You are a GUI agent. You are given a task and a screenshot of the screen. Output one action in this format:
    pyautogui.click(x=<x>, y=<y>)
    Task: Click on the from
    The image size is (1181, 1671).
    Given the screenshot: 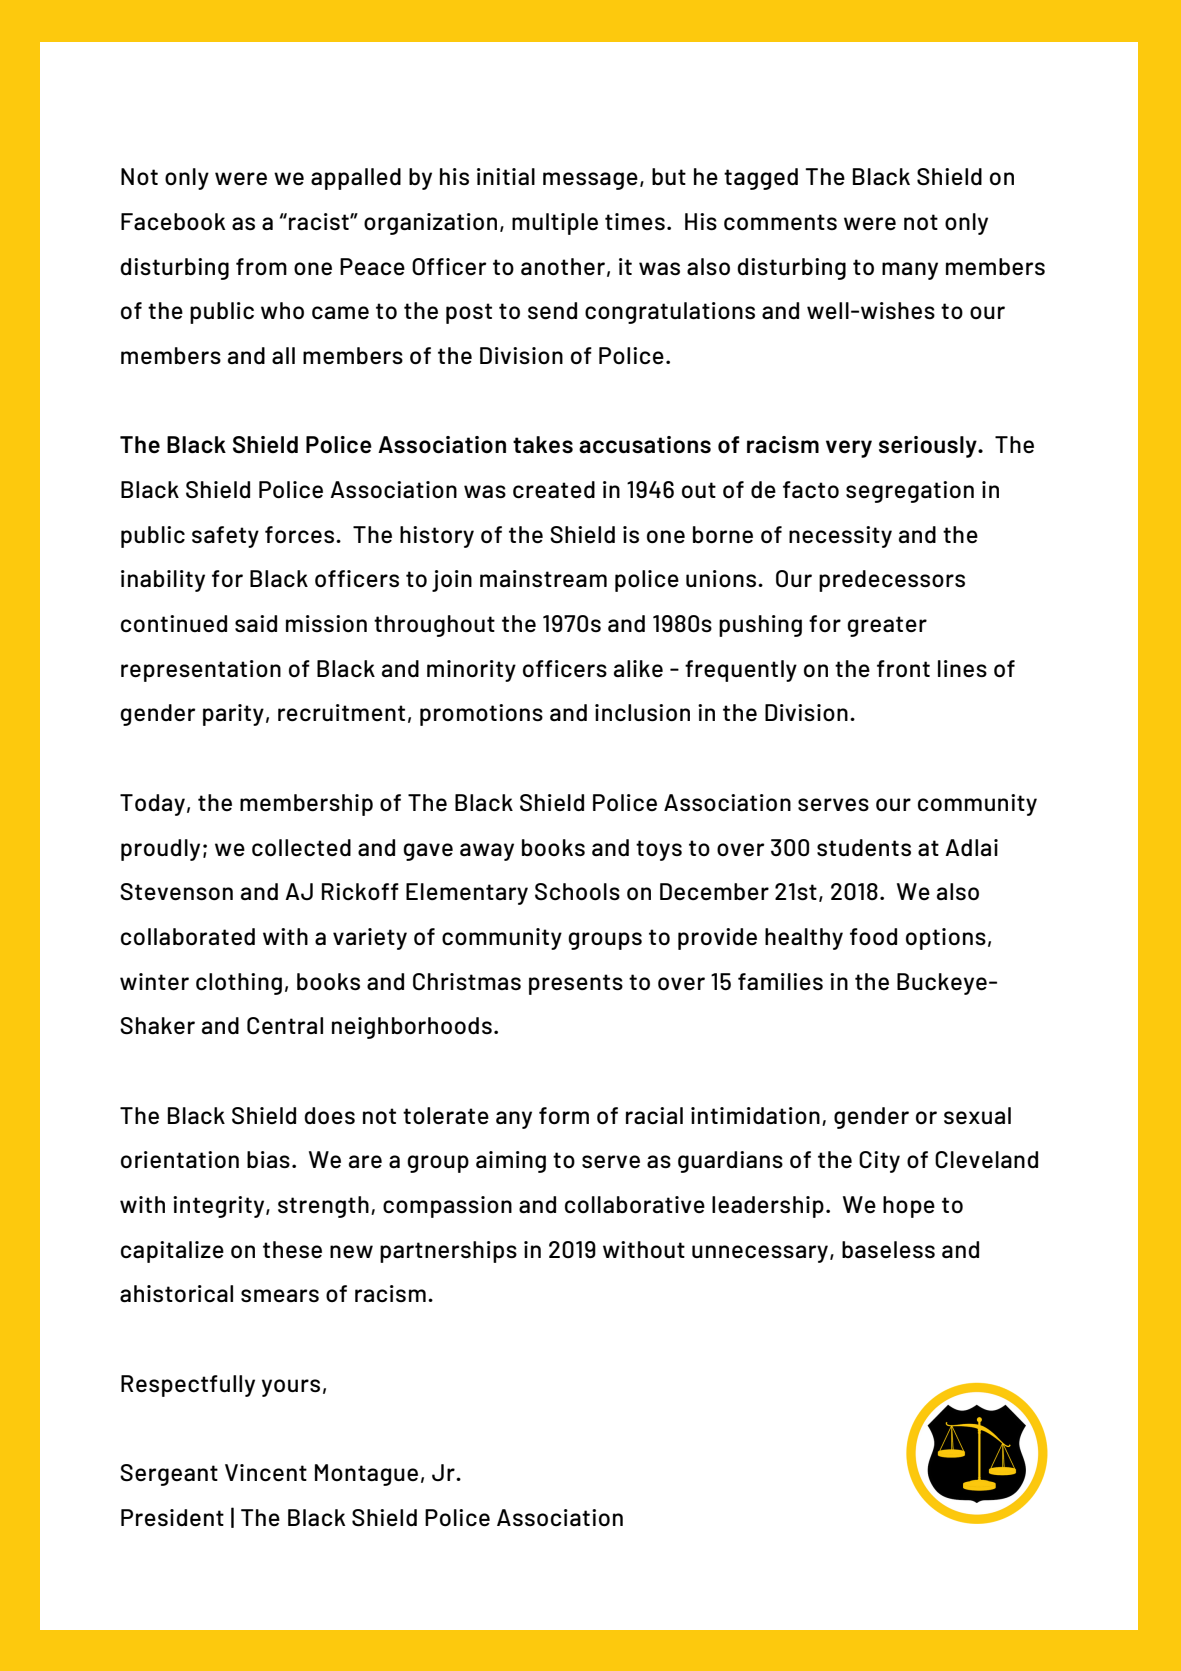 What is the action you would take?
    pyautogui.click(x=261, y=266)
